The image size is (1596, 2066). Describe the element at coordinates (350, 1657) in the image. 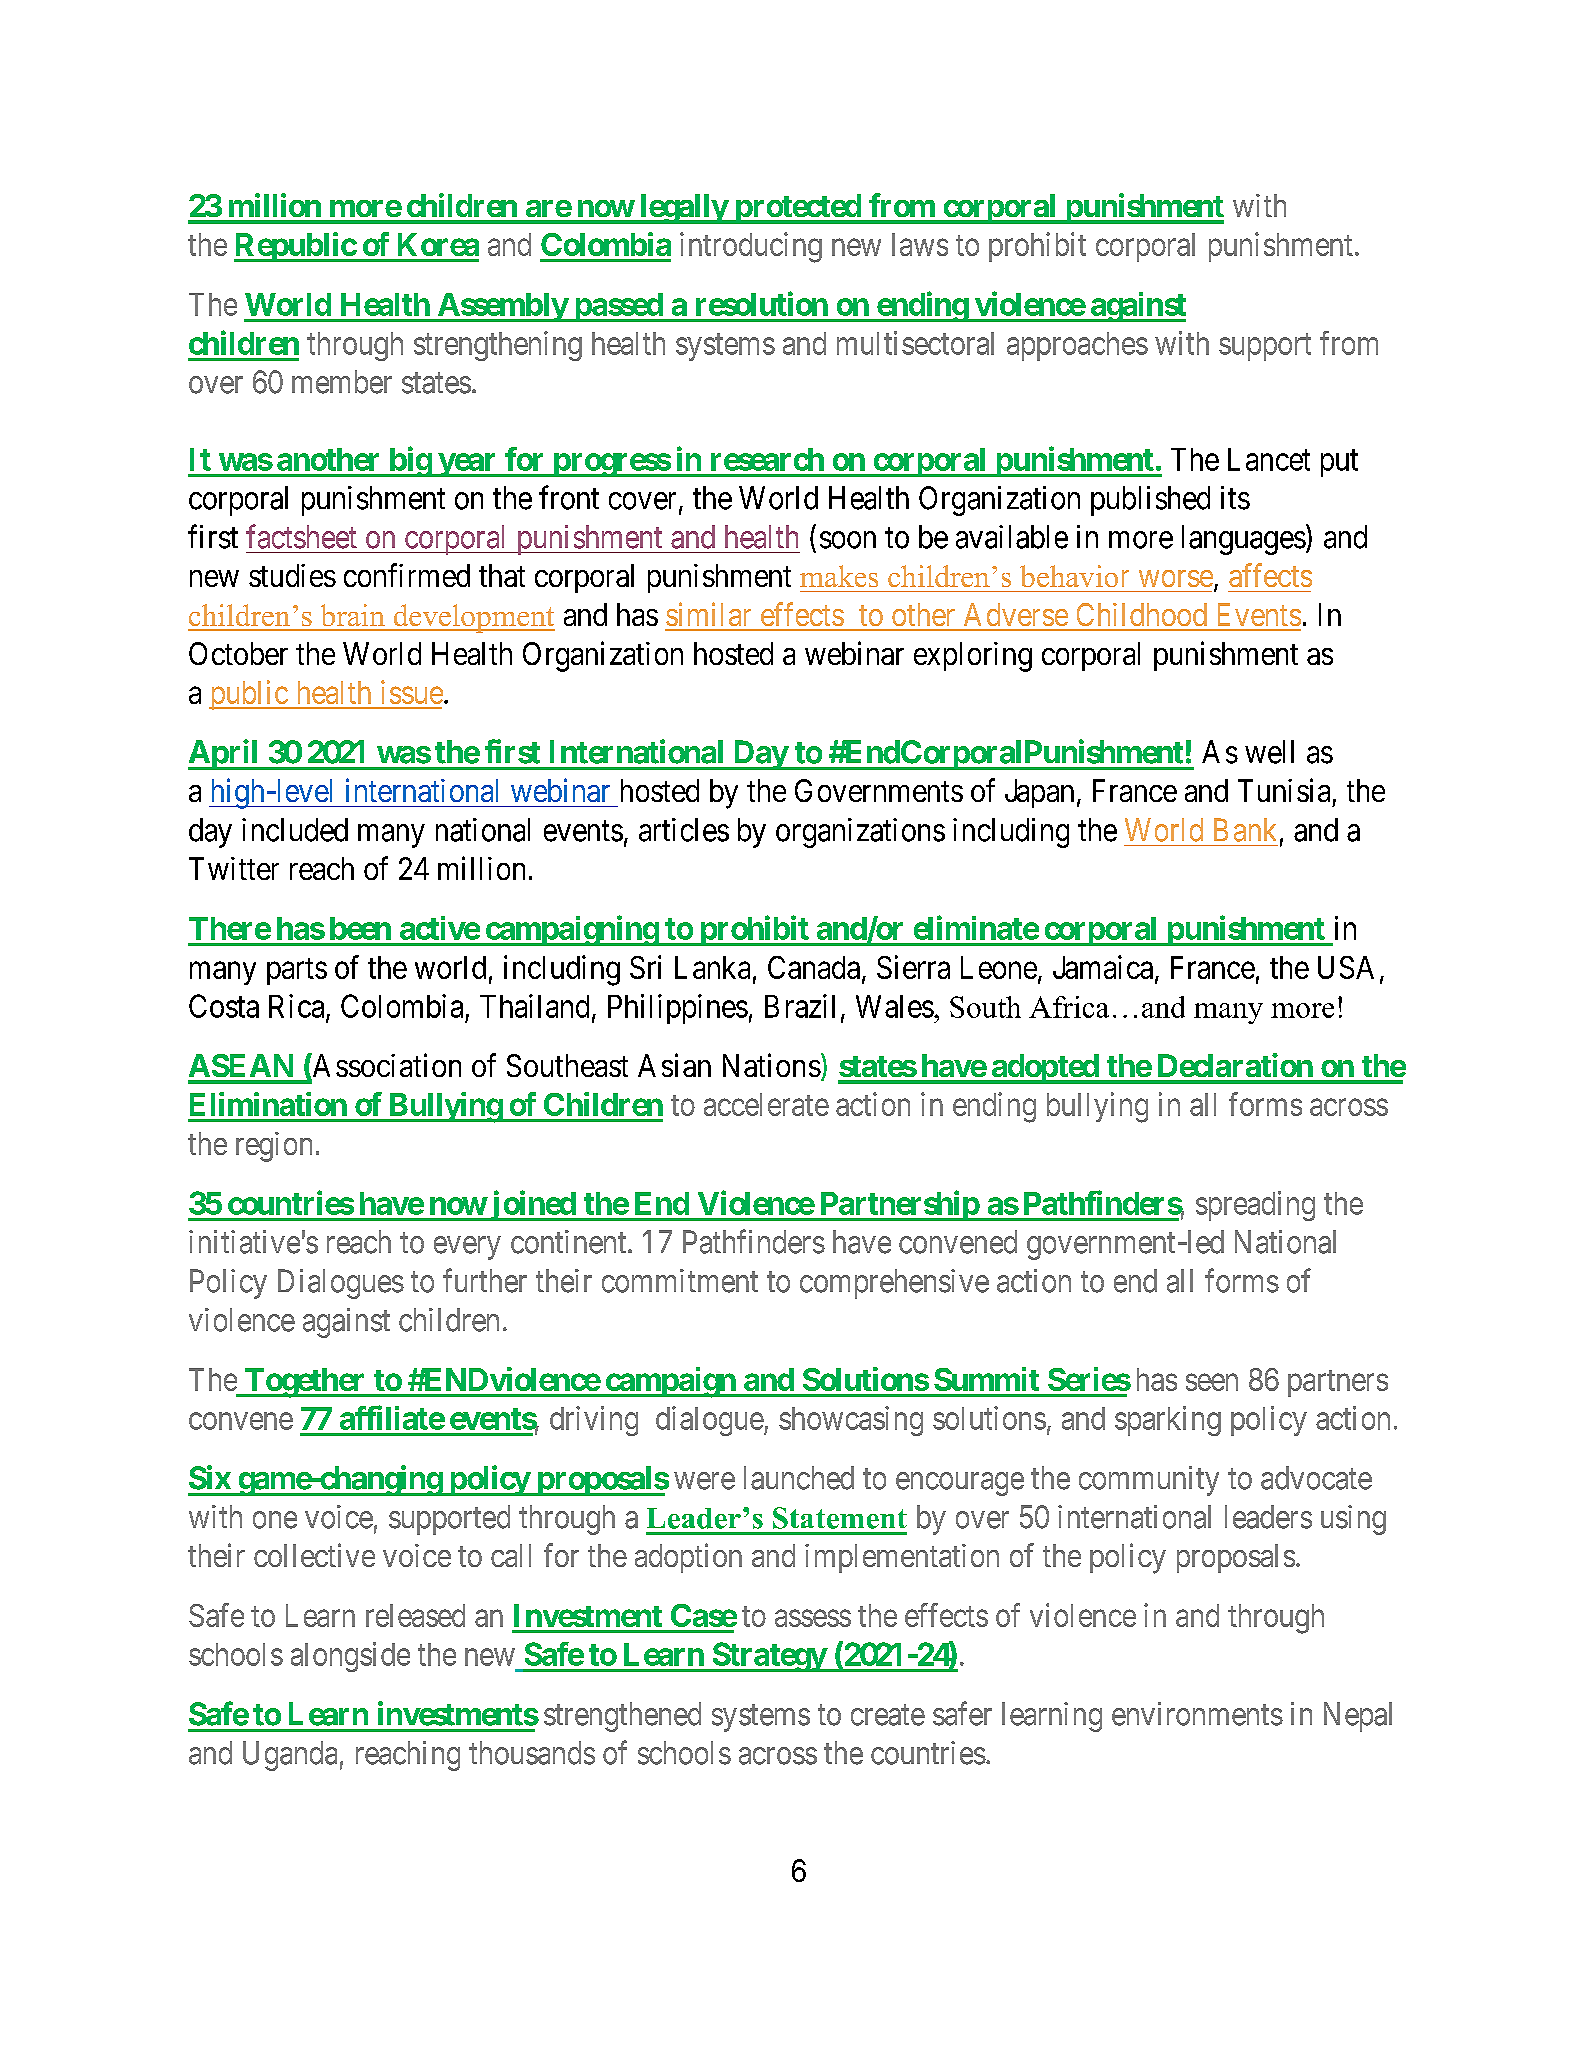

I see `alongside` at that location.
